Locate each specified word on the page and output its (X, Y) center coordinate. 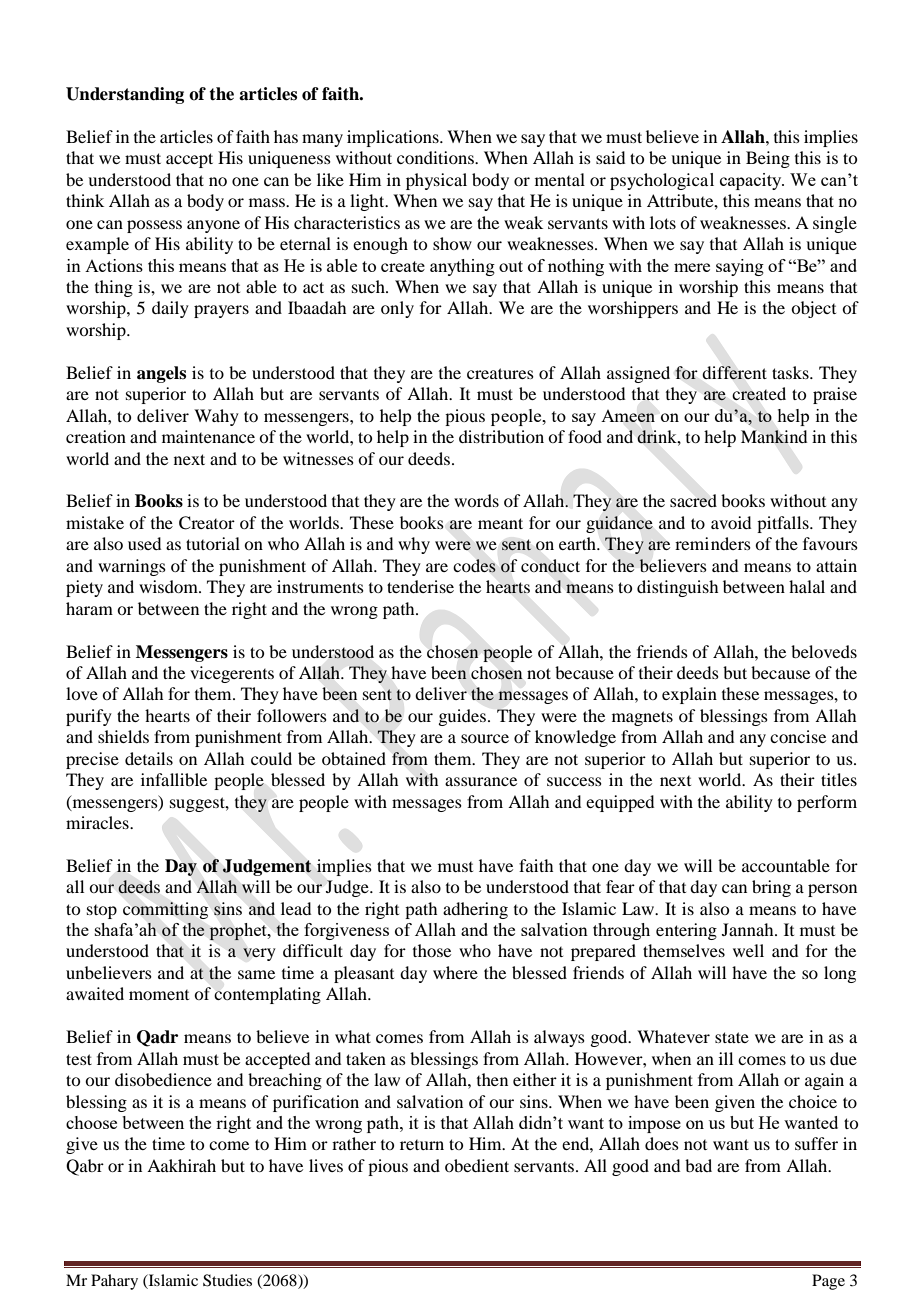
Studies (227, 1280)
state (732, 1037)
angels (161, 374)
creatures (500, 373)
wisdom (169, 586)
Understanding (125, 95)
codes (474, 566)
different (734, 373)
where (455, 972)
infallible (174, 779)
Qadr (157, 1038)
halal (807, 586)
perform (827, 803)
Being (768, 159)
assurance (481, 781)
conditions (436, 157)
